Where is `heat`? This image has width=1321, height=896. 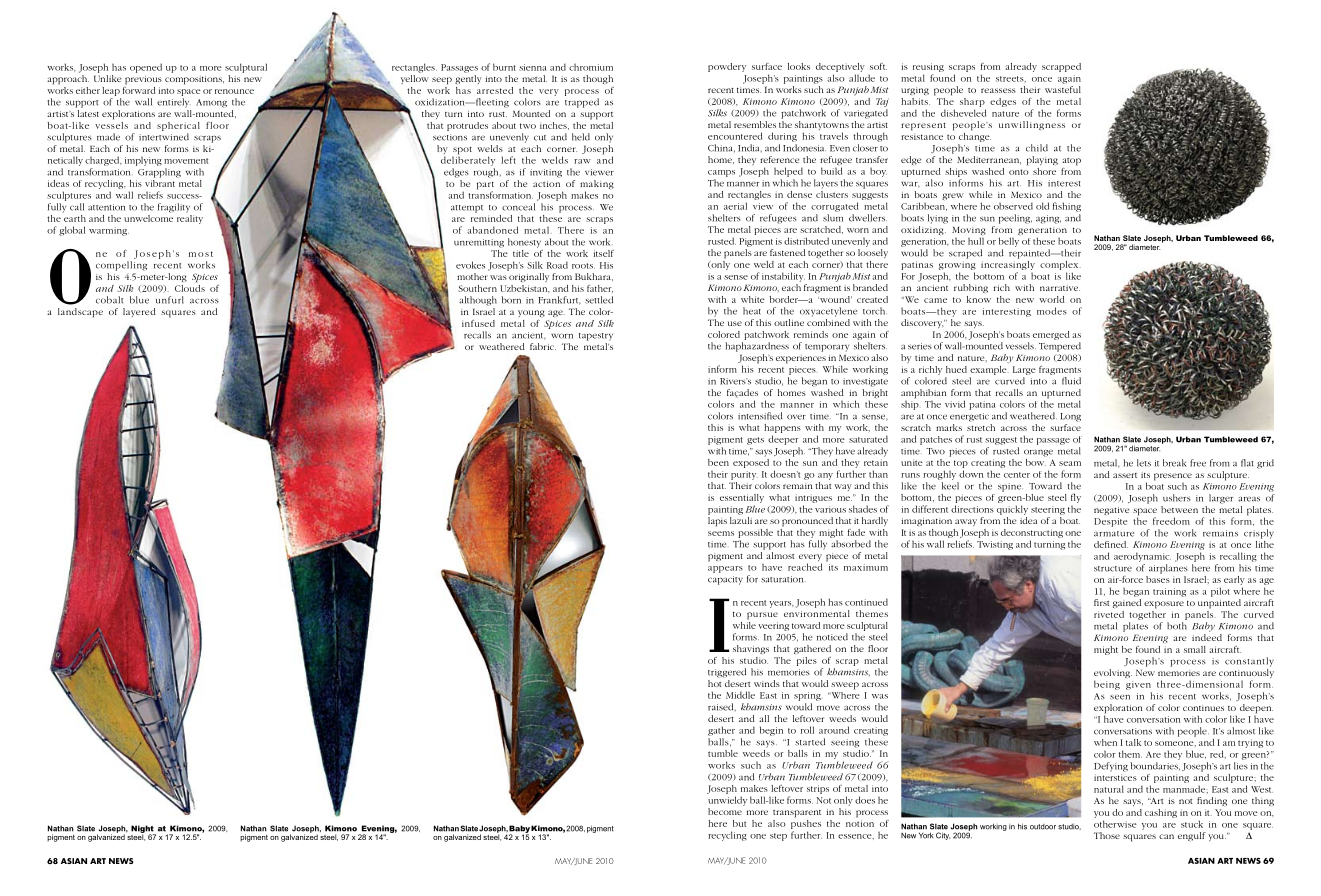 heat is located at coordinates (752, 311).
